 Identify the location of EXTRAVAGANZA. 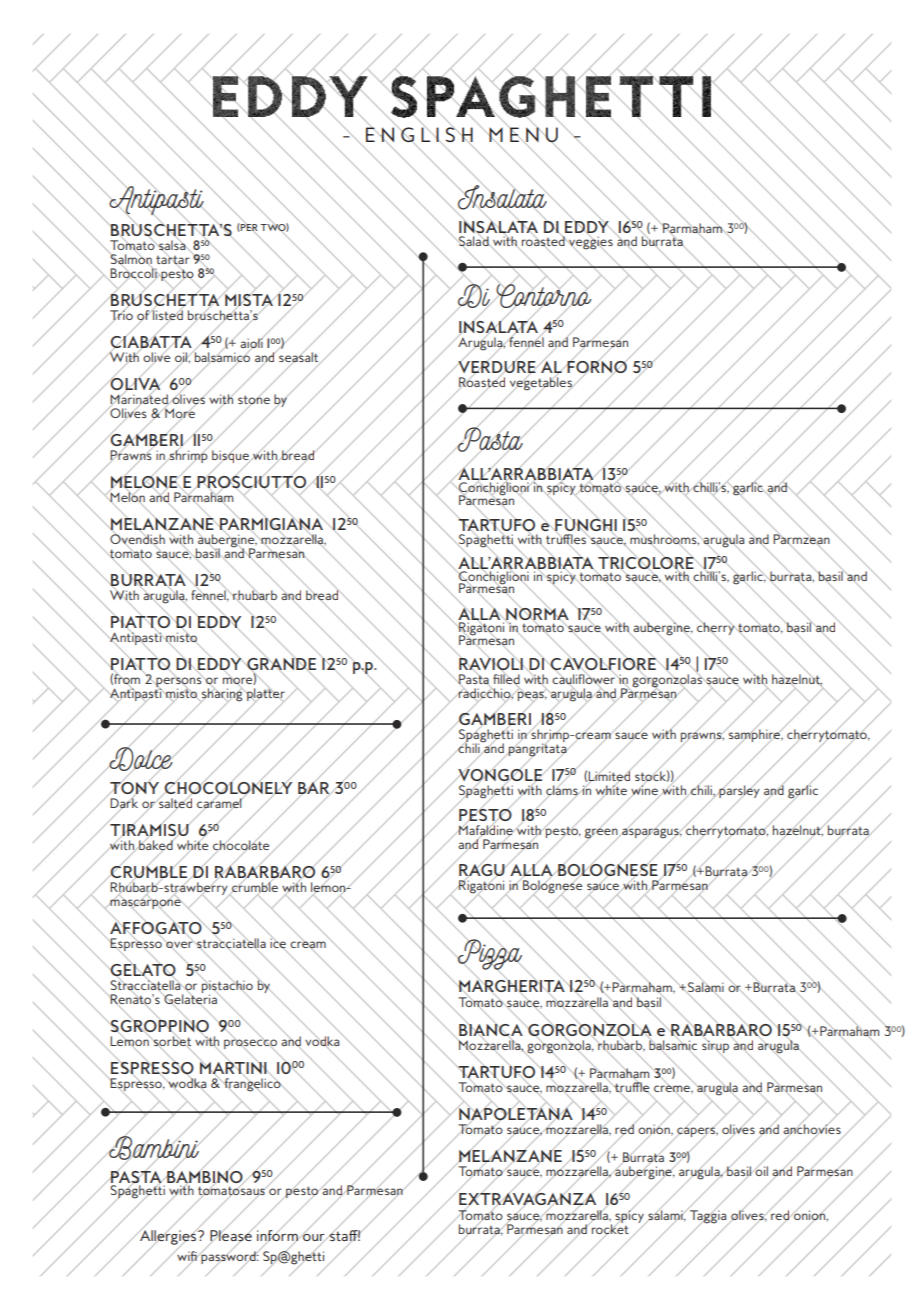
(526, 1199).
